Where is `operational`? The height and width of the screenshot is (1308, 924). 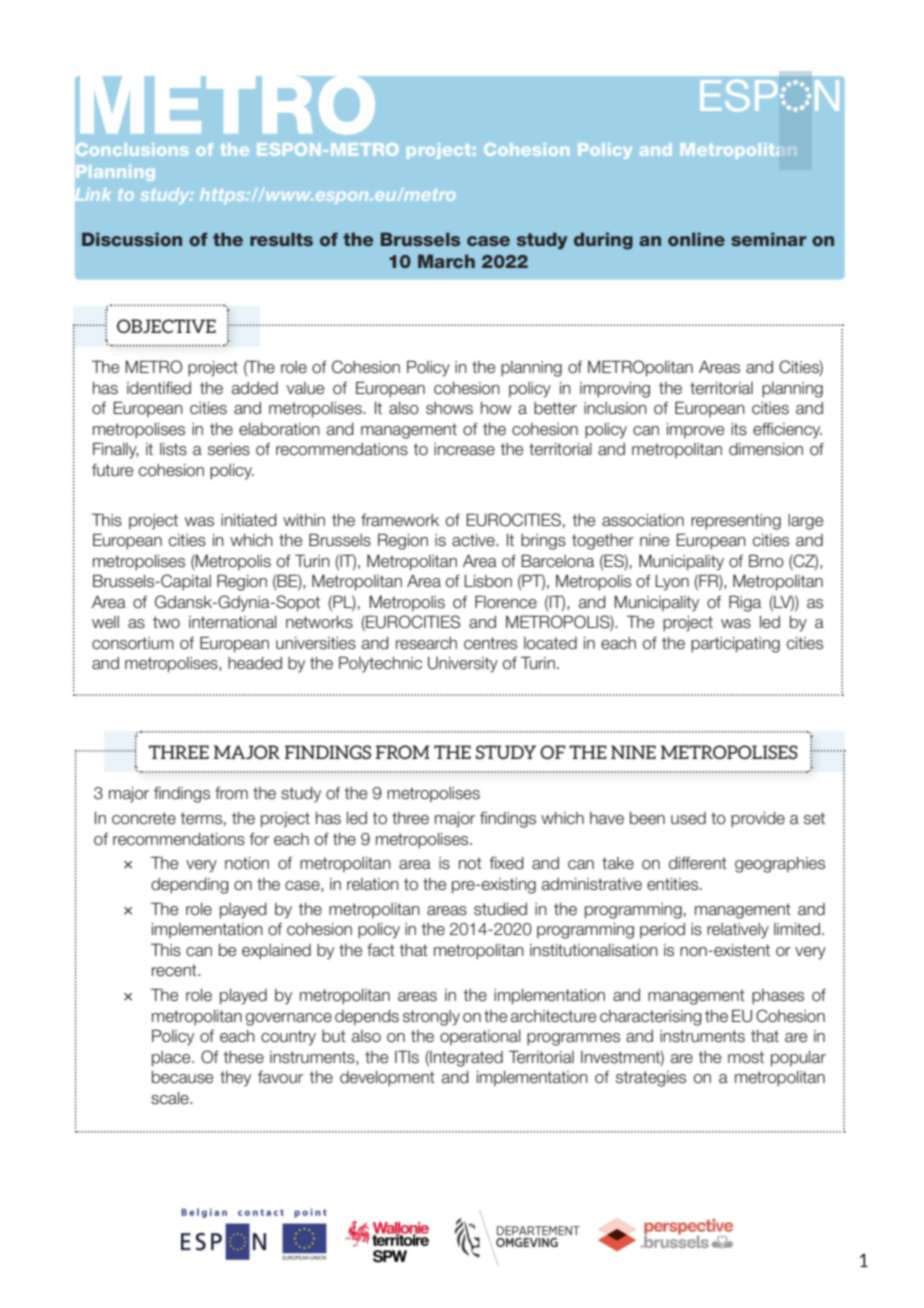 operational is located at coordinates (480, 1037).
